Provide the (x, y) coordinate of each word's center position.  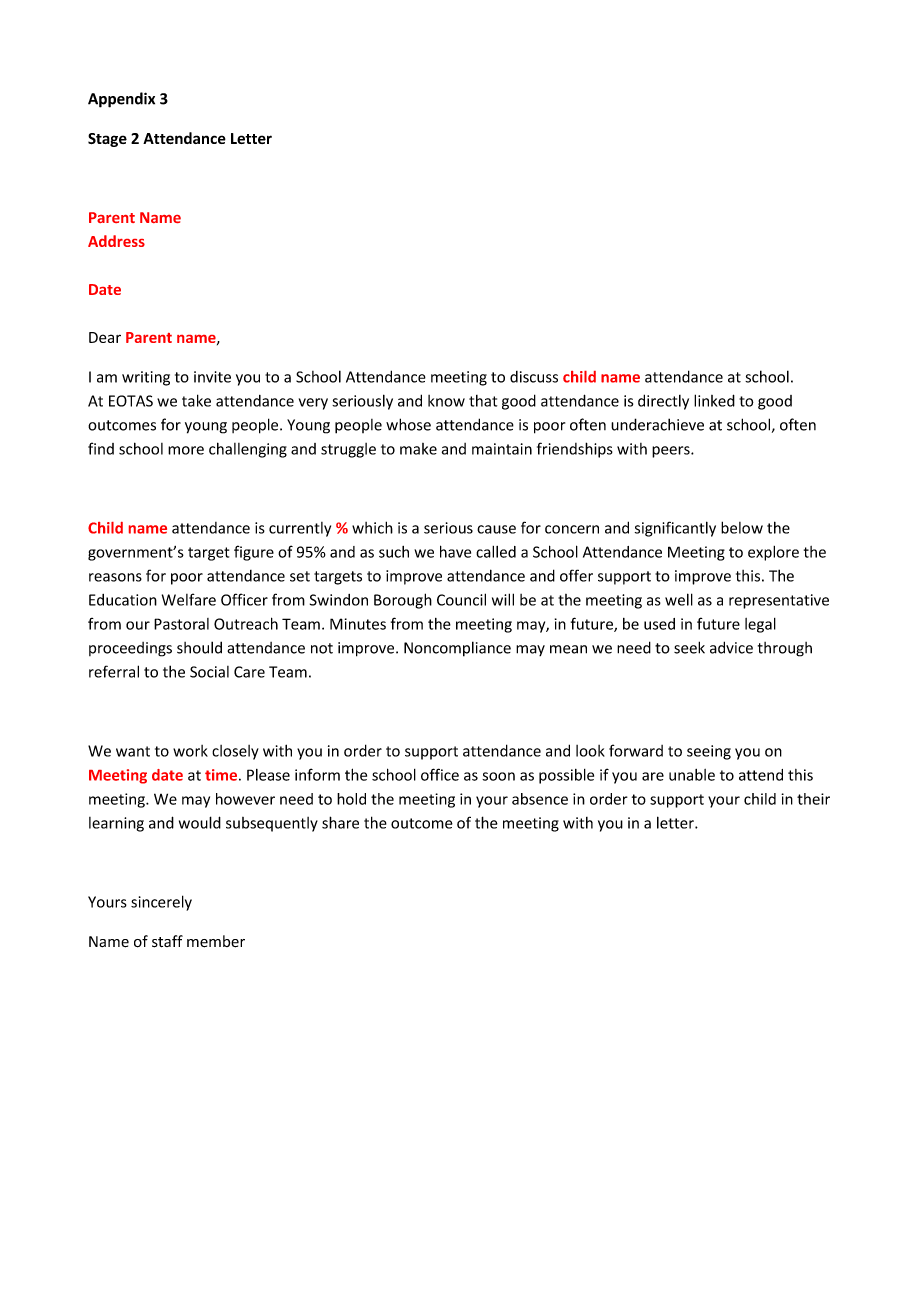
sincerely (161, 903)
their (813, 799)
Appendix (121, 100)
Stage (107, 140)
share (340, 822)
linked (714, 400)
